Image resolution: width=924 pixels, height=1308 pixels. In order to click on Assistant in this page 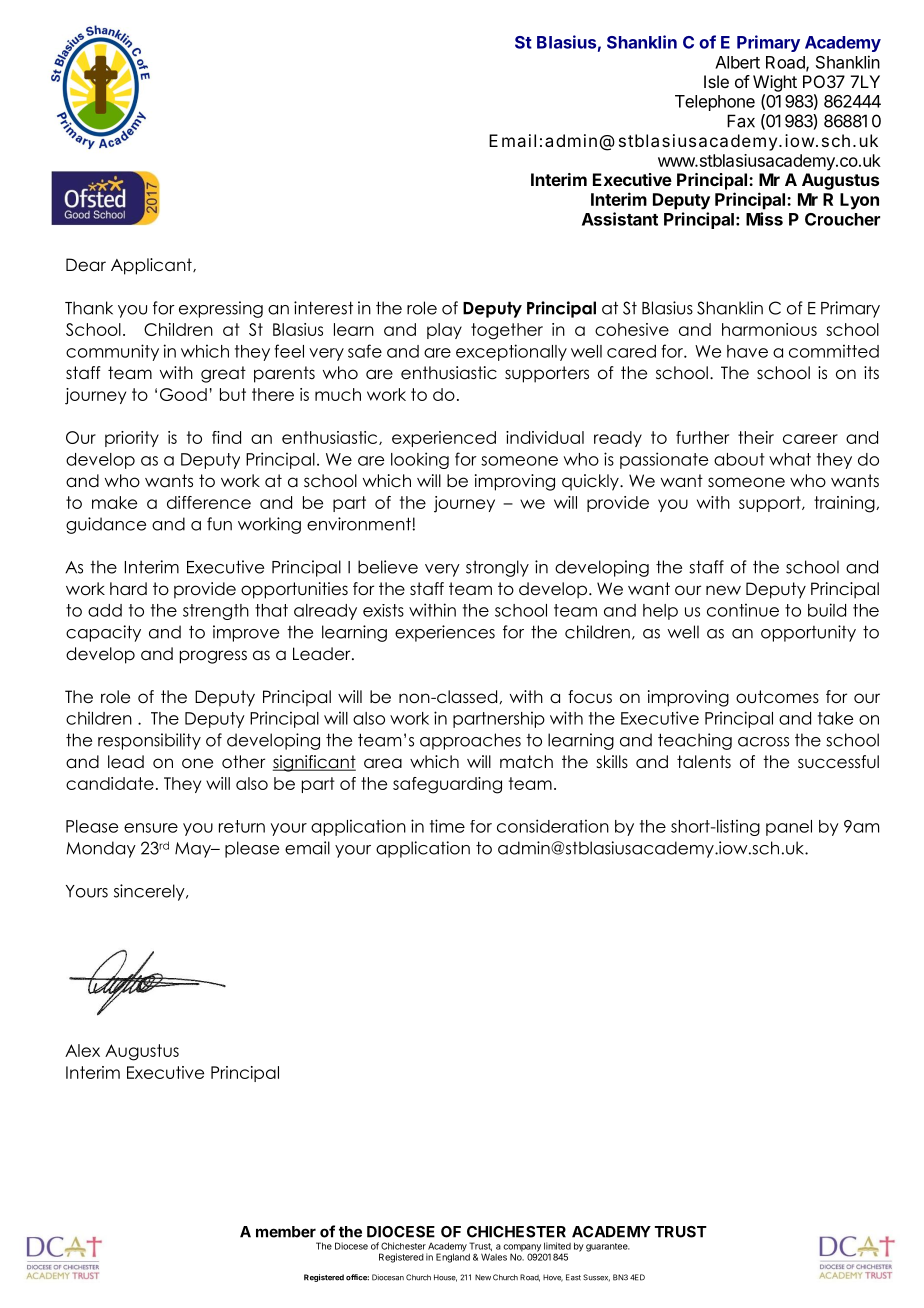, I will do `click(620, 219)`.
